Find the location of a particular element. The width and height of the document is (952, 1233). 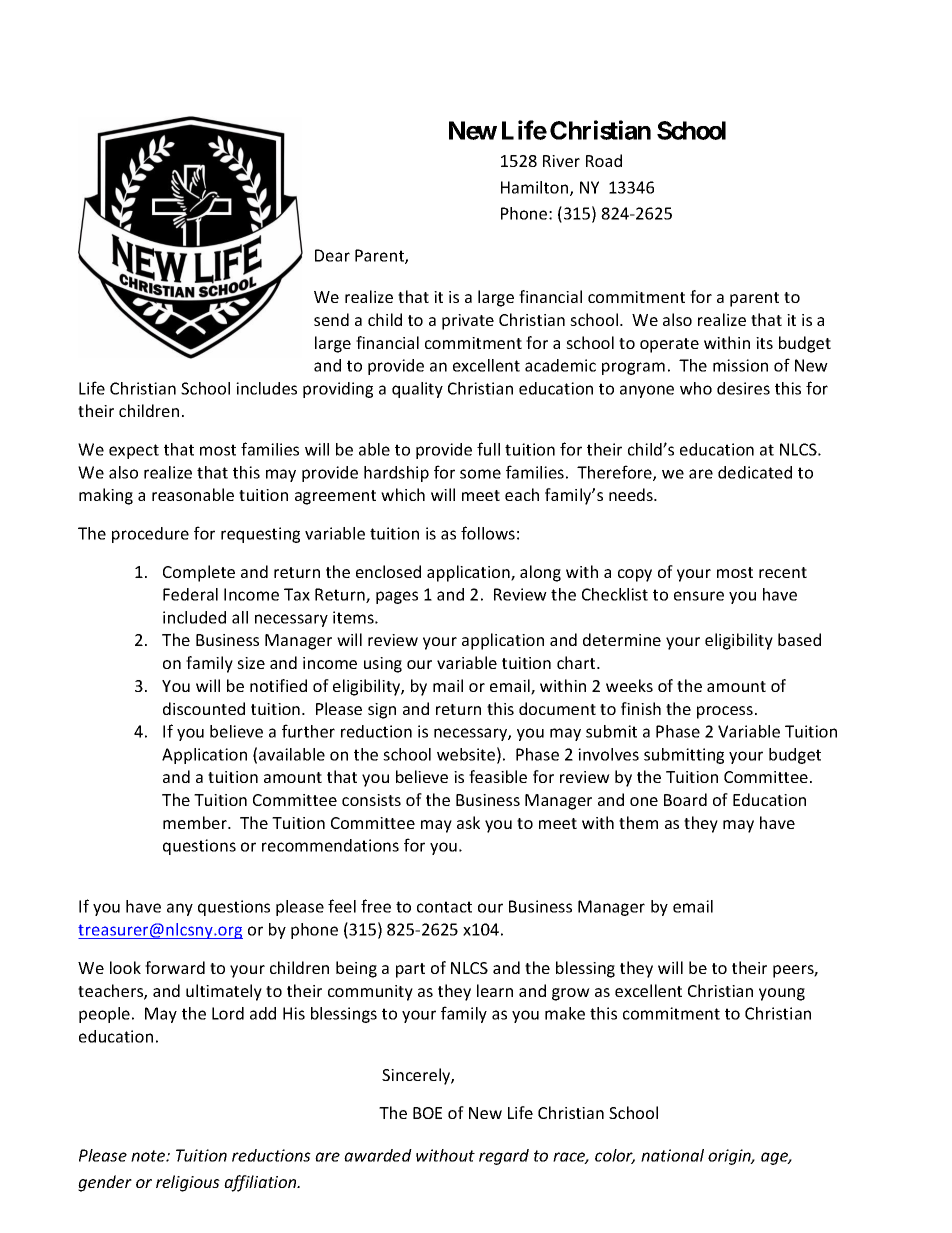

ensure is located at coordinates (699, 596).
